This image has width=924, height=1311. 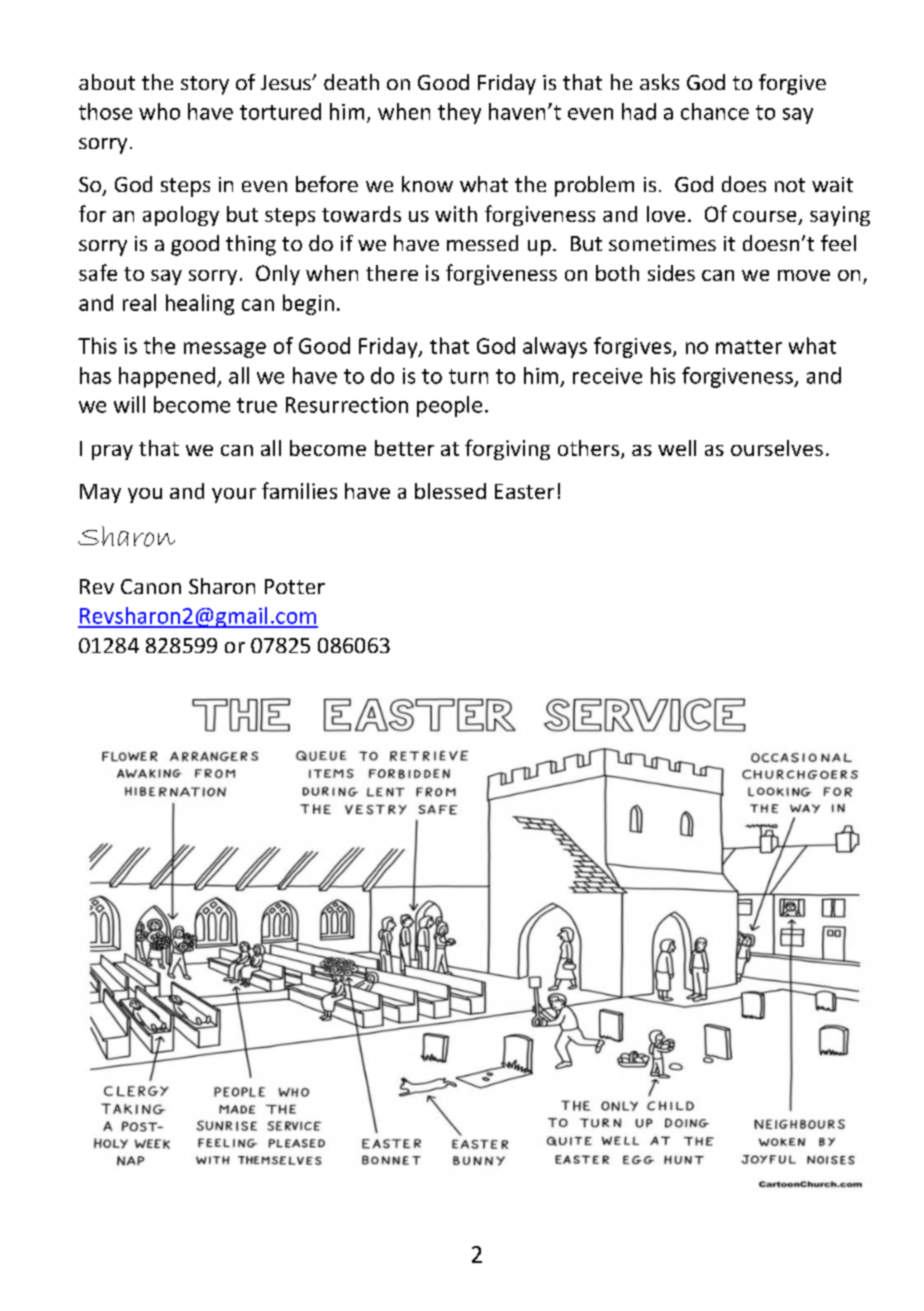 I want to click on always, so click(x=555, y=347).
